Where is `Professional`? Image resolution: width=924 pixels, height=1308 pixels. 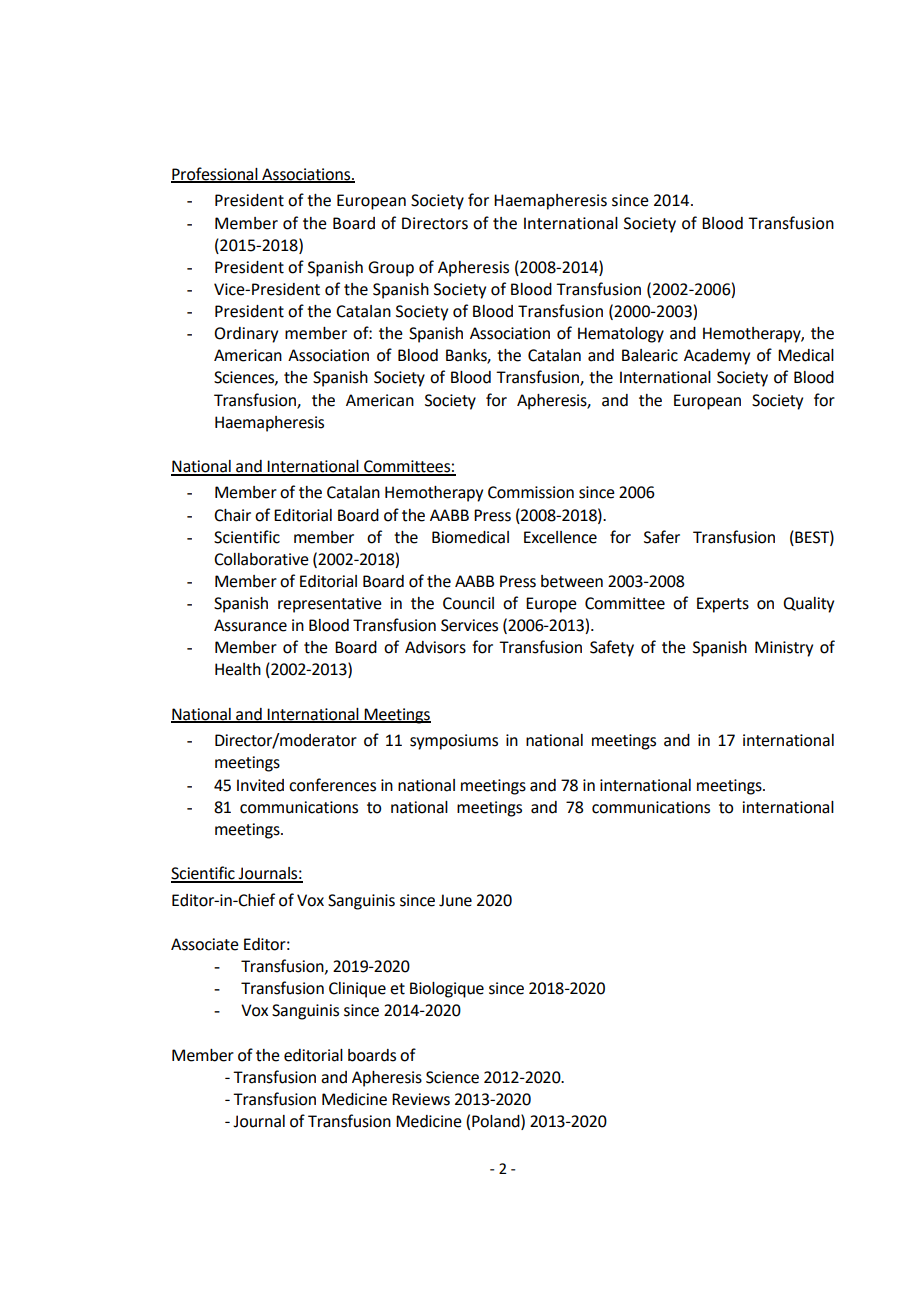
Professional is located at coordinates (215, 174).
